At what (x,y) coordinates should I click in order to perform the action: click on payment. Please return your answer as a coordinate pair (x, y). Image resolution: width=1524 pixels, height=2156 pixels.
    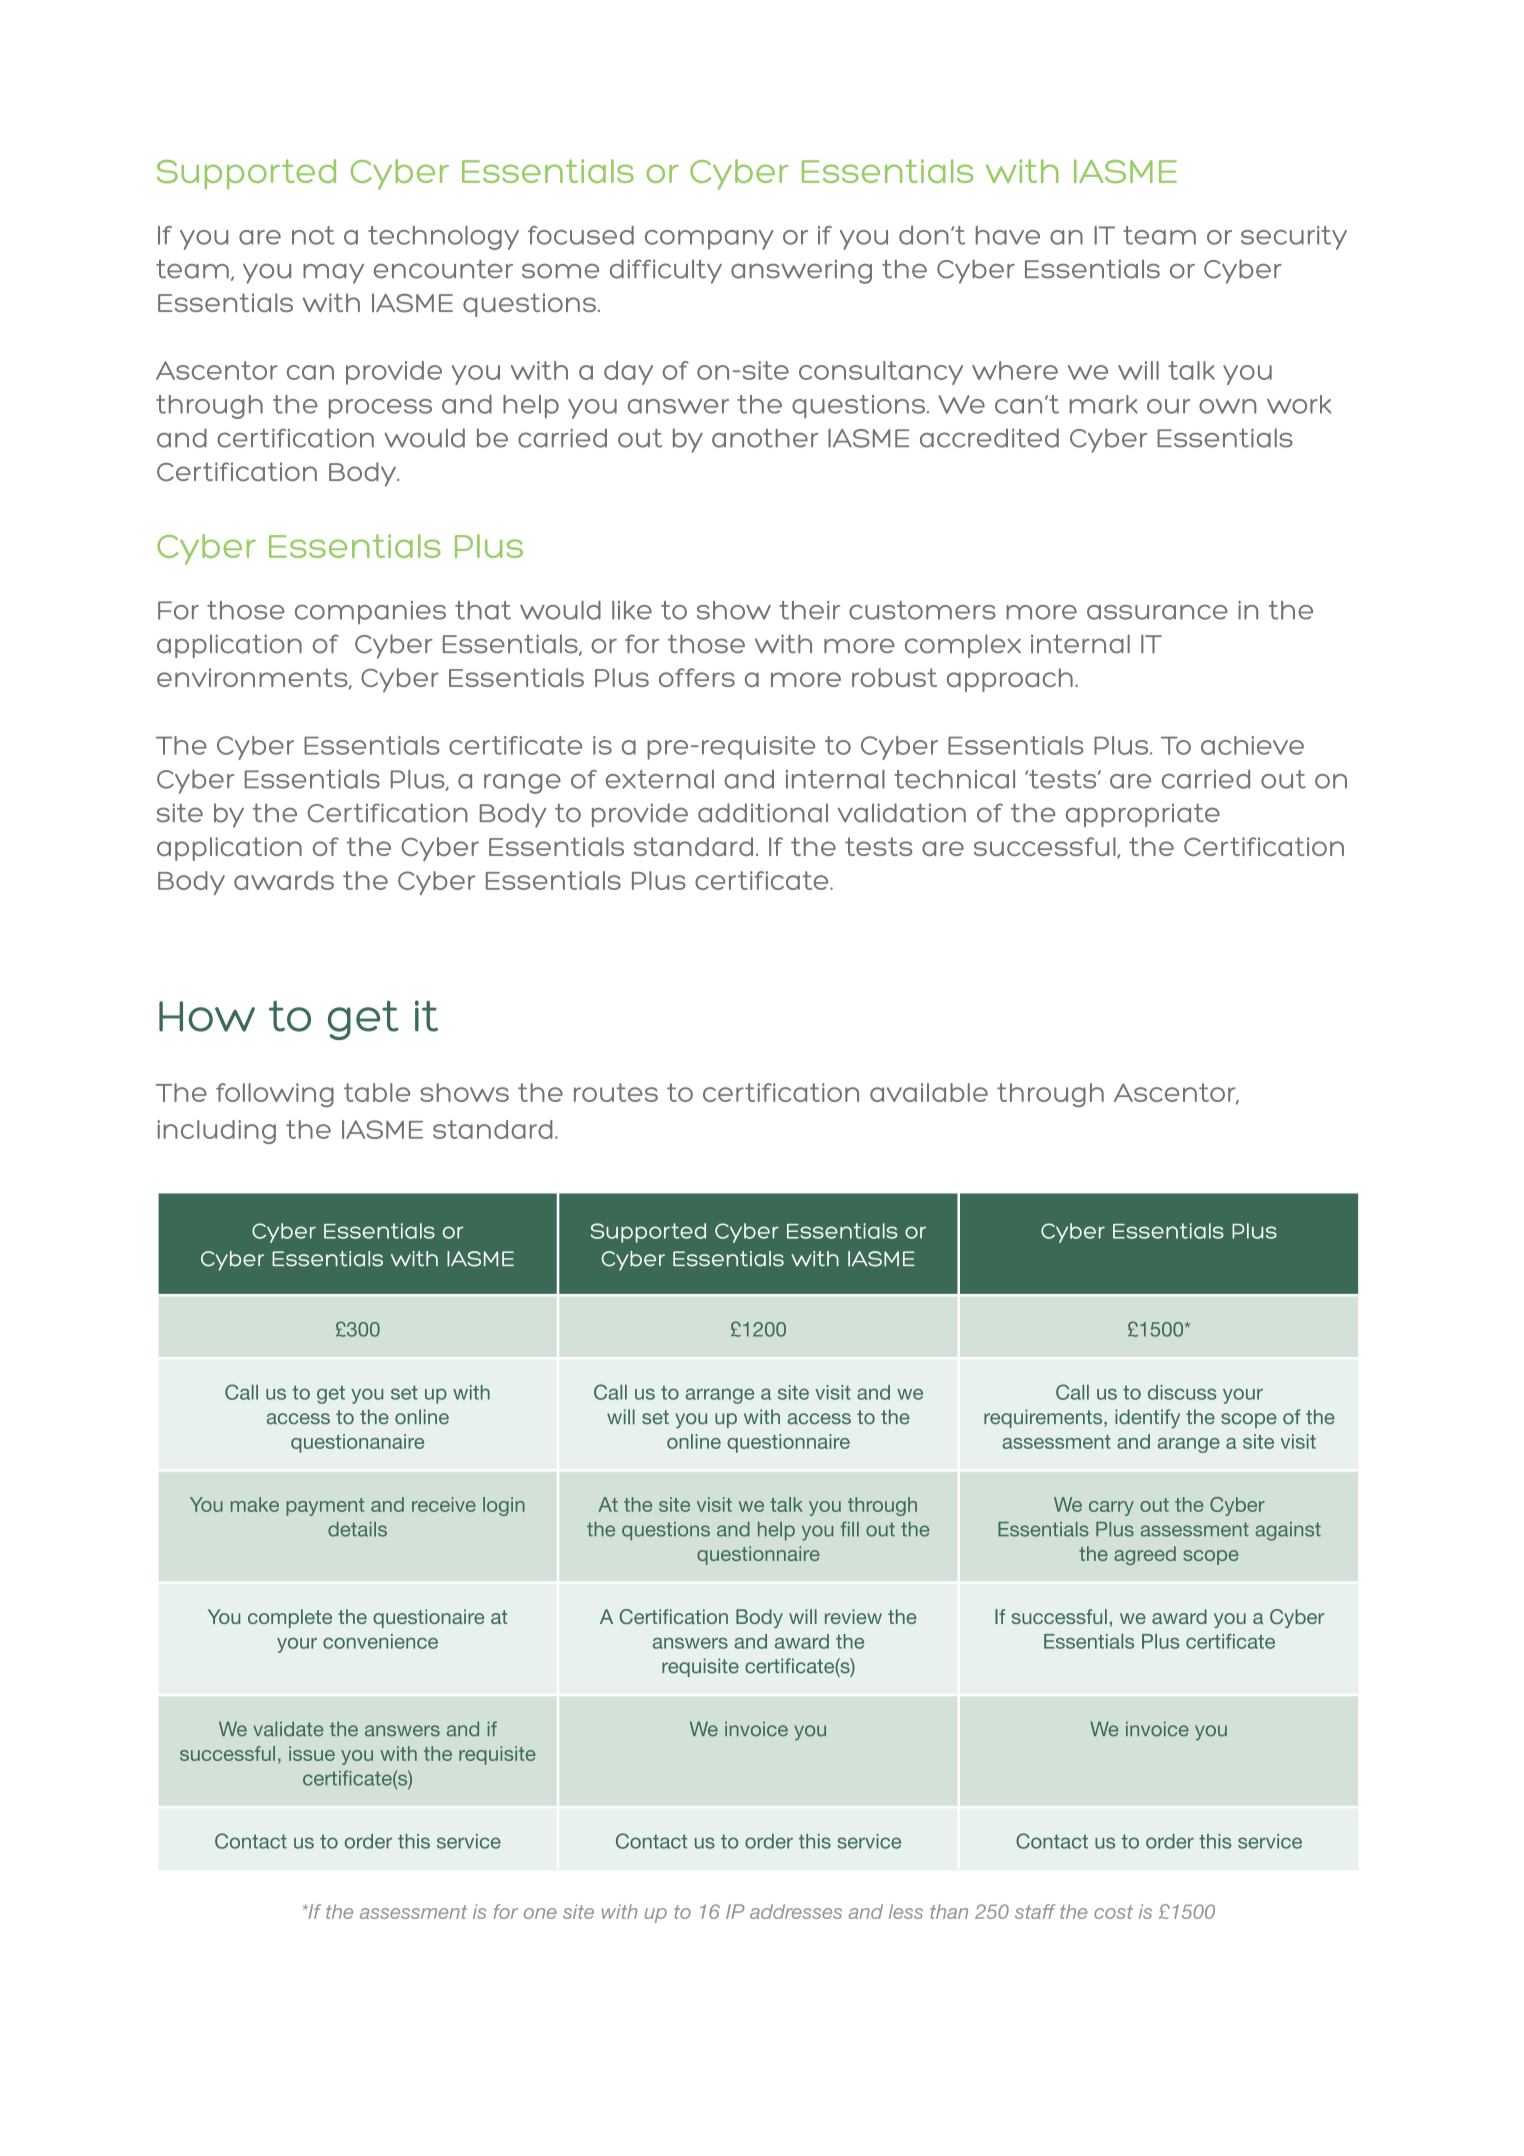
    Looking at the image, I should click on (325, 1507).
